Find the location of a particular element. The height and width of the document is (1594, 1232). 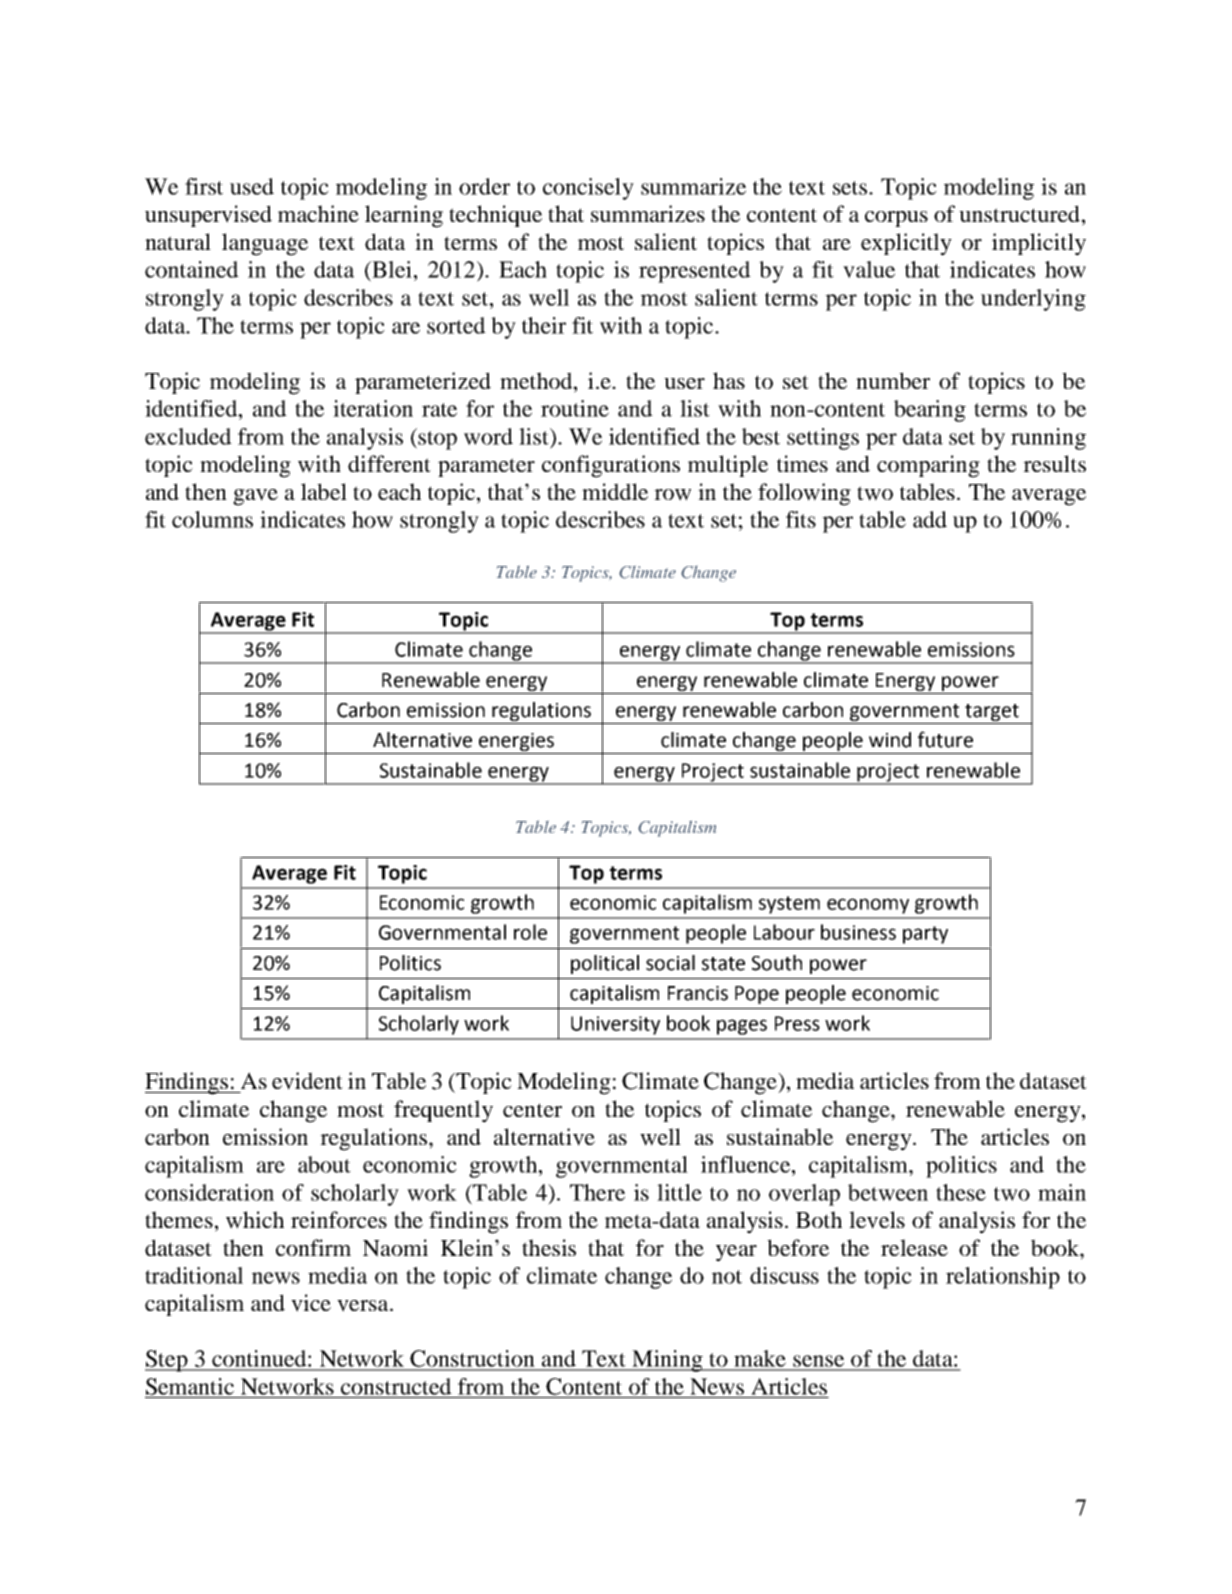

language is located at coordinates (265, 244).
